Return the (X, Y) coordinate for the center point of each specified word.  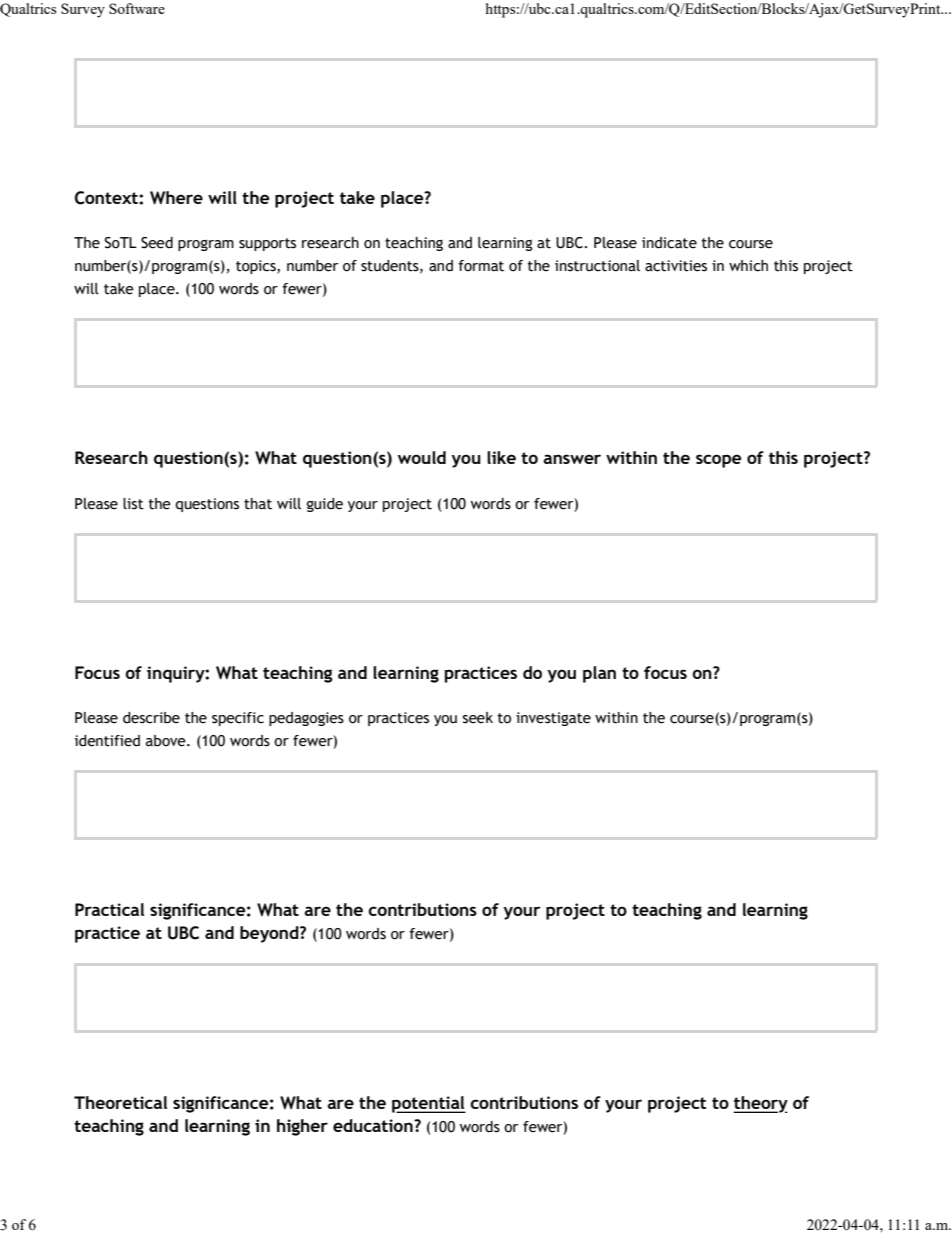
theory (760, 1104)
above (167, 741)
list (133, 504)
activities (676, 266)
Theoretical (120, 1102)
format (481, 266)
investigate (553, 719)
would (422, 457)
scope (718, 461)
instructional (597, 266)
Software (137, 8)
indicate (669, 243)
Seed (157, 243)
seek (478, 718)
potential (429, 1104)
